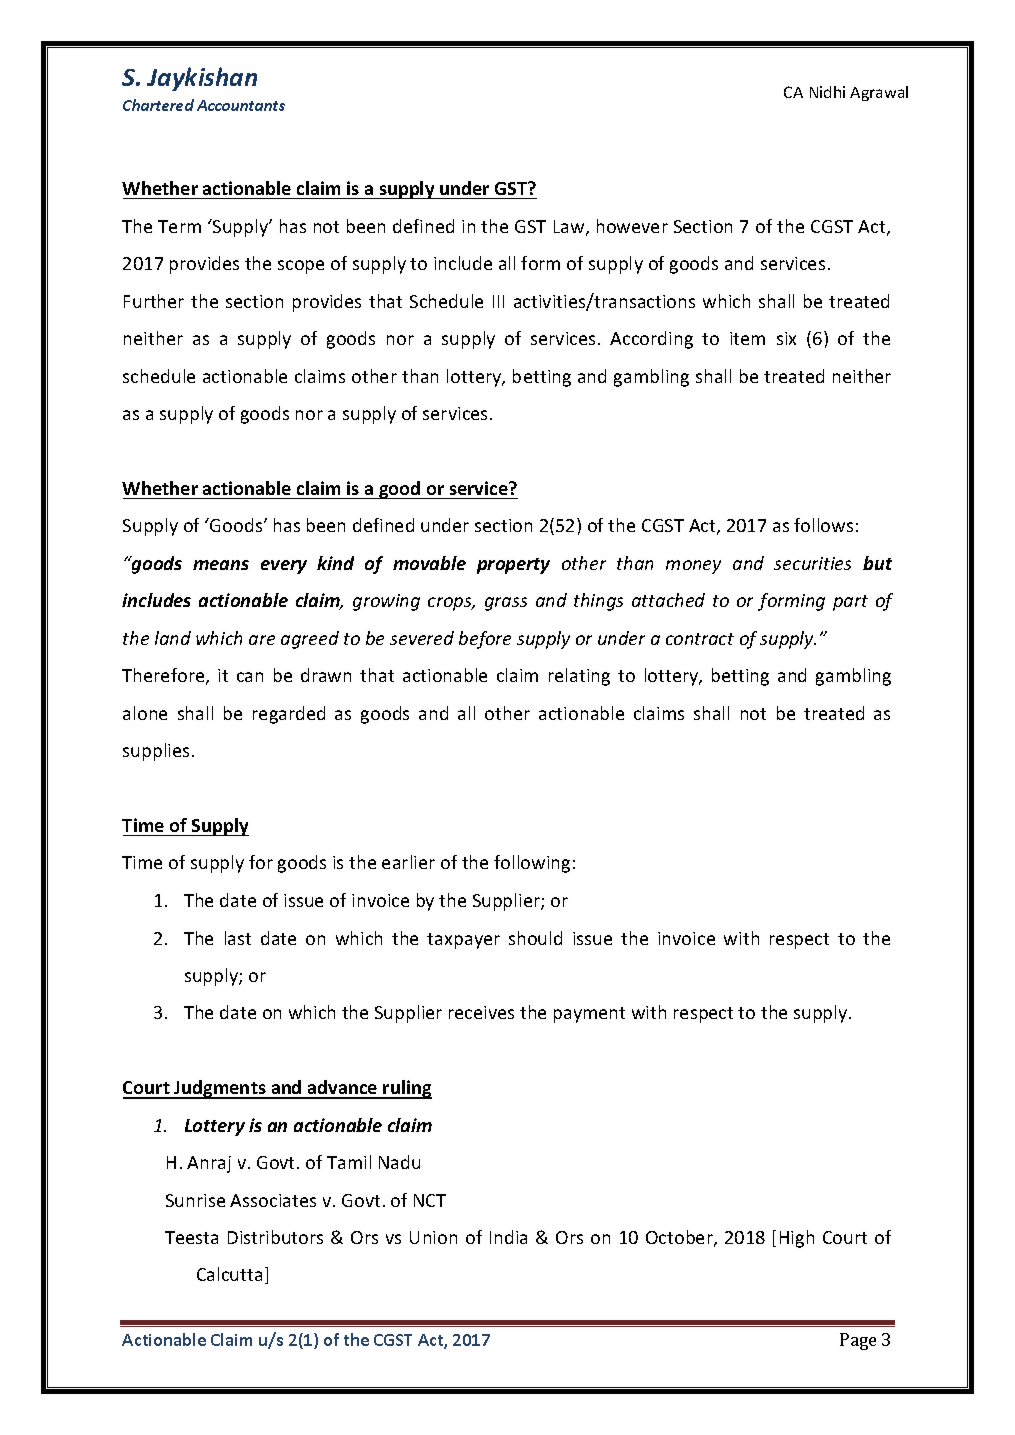 The image size is (1015, 1435). I want to click on India, so click(508, 1237).
